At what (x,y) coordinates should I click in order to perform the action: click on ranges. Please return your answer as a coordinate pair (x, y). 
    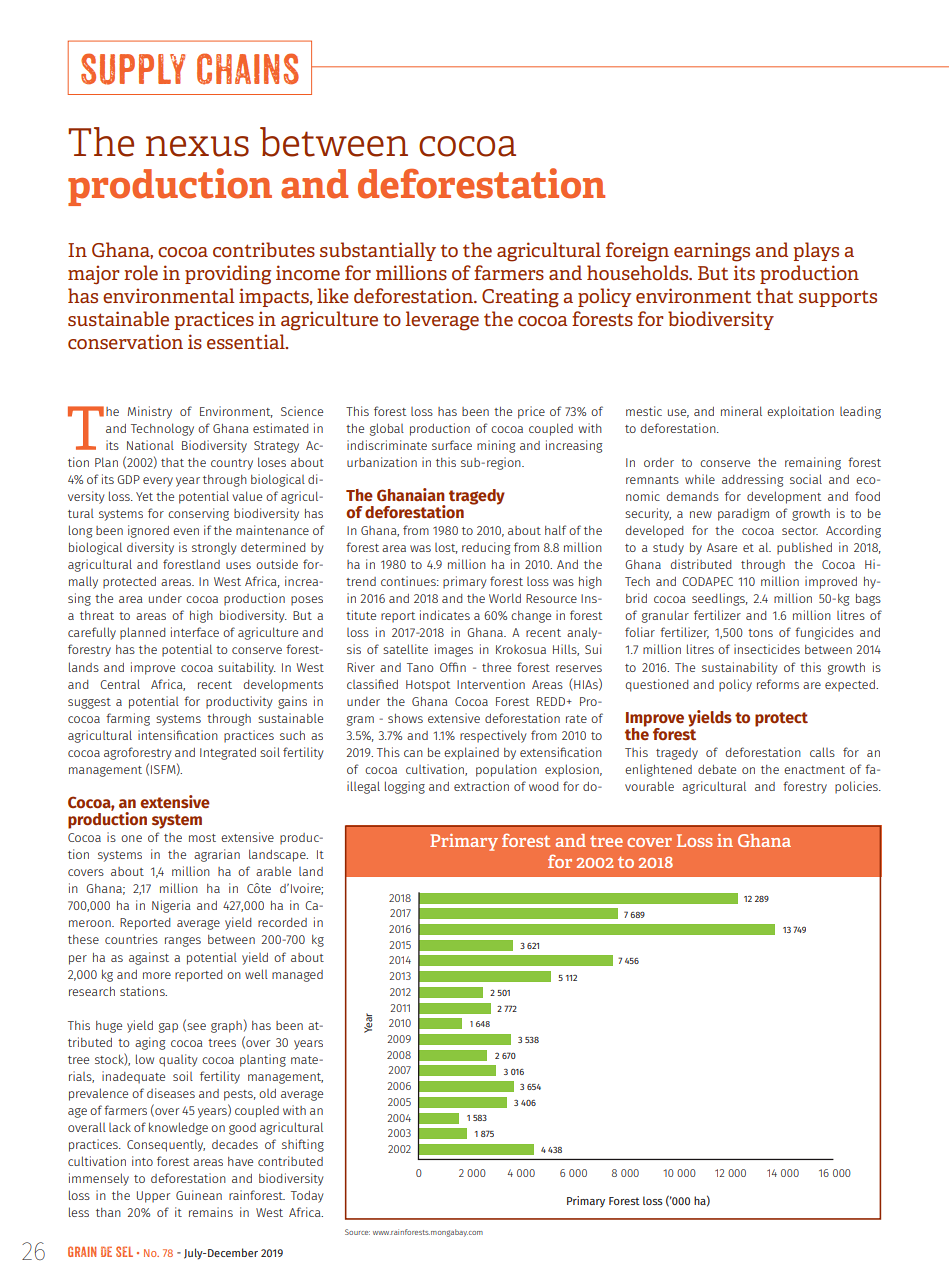
    Looking at the image, I should click on (183, 942).
